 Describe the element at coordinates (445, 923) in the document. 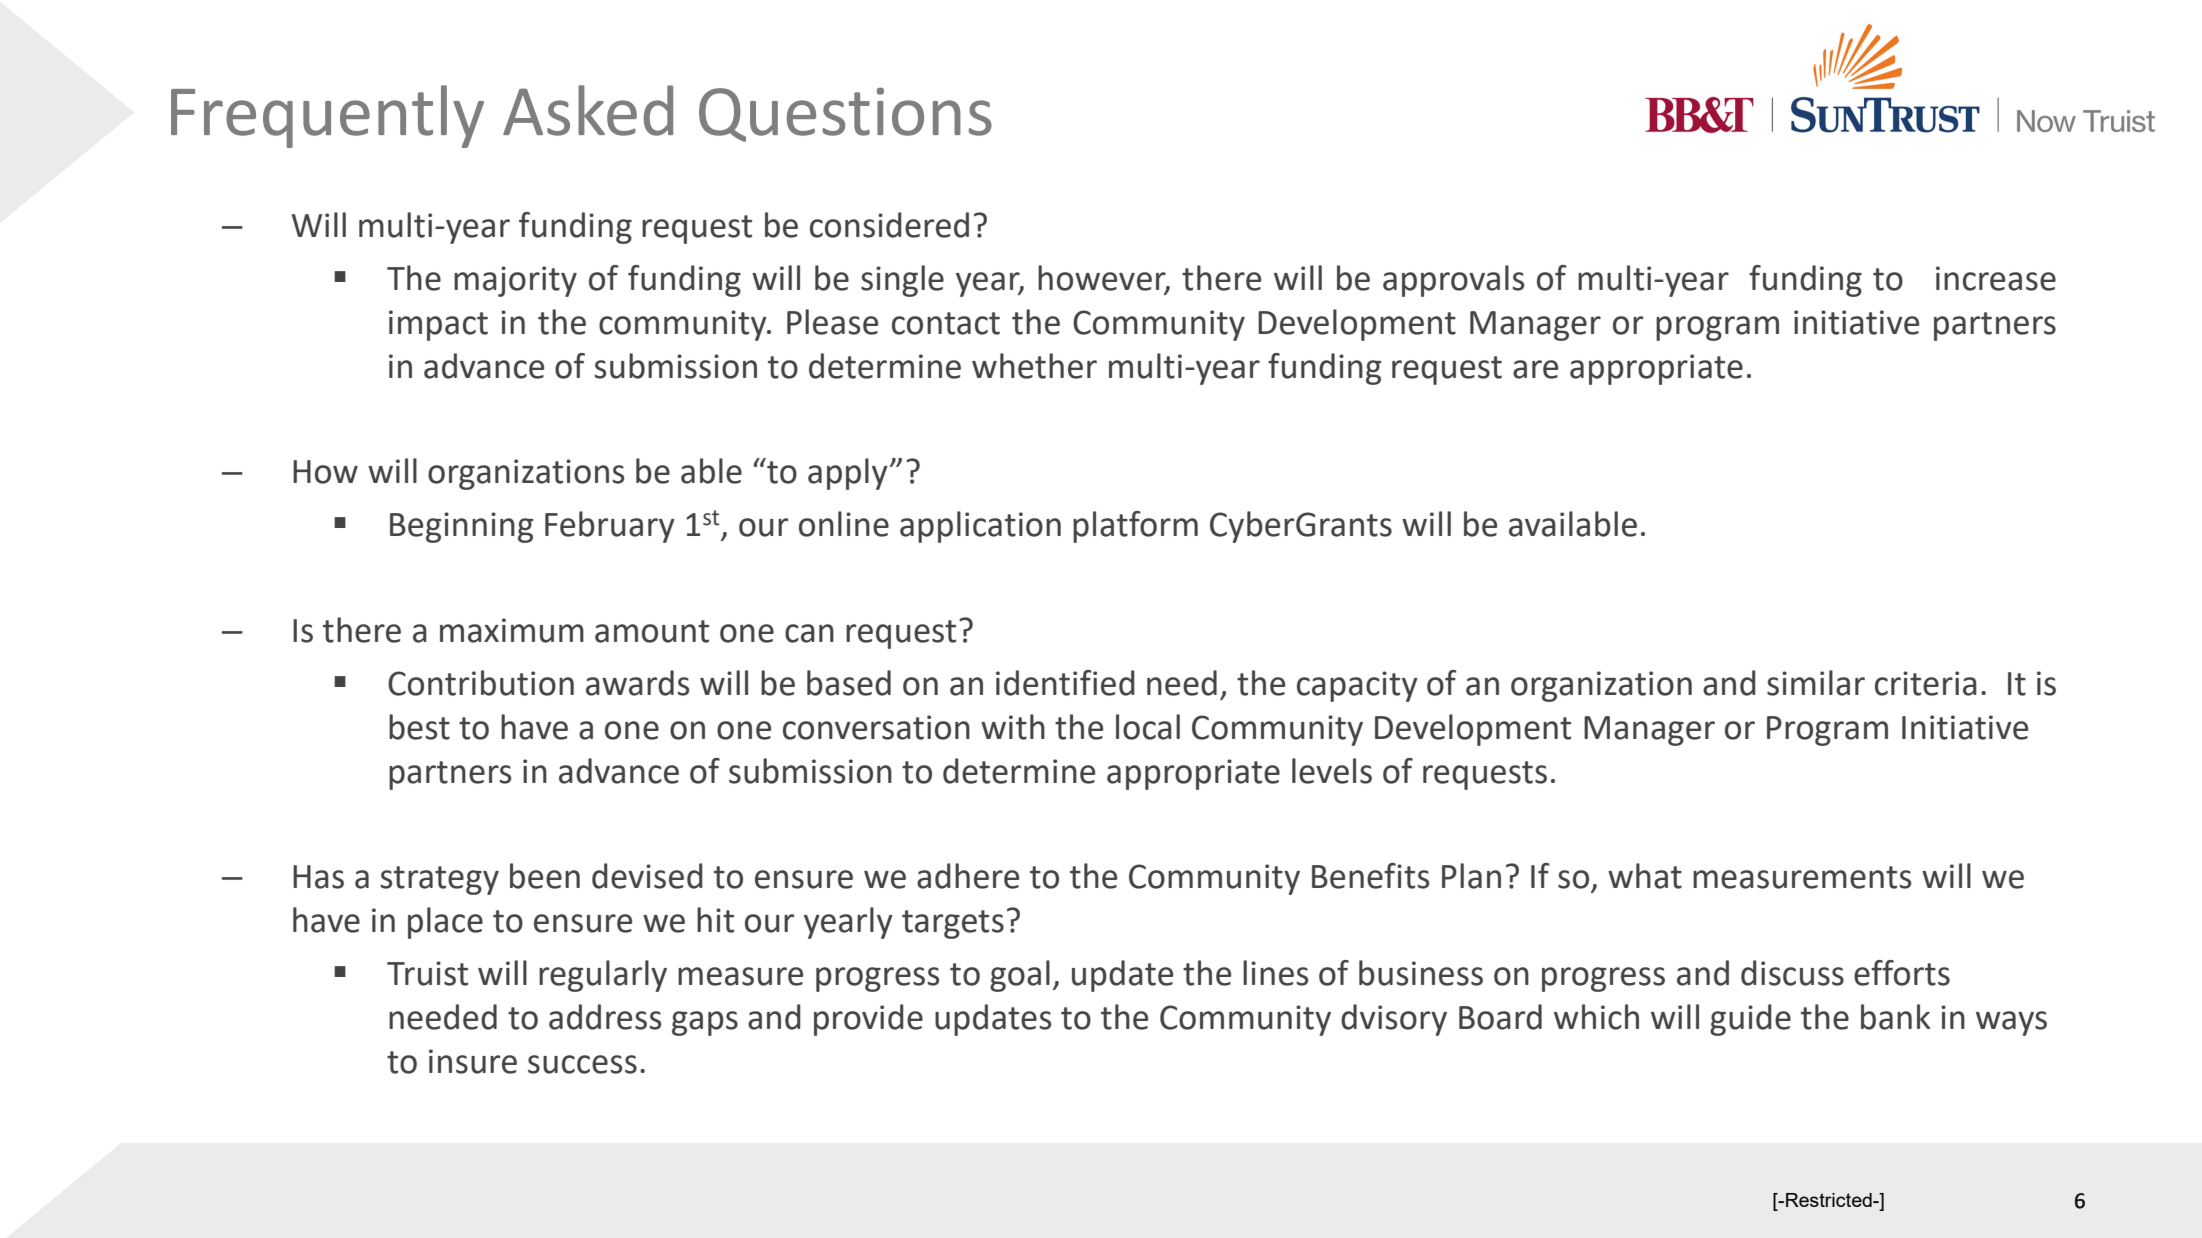

I see `place` at that location.
